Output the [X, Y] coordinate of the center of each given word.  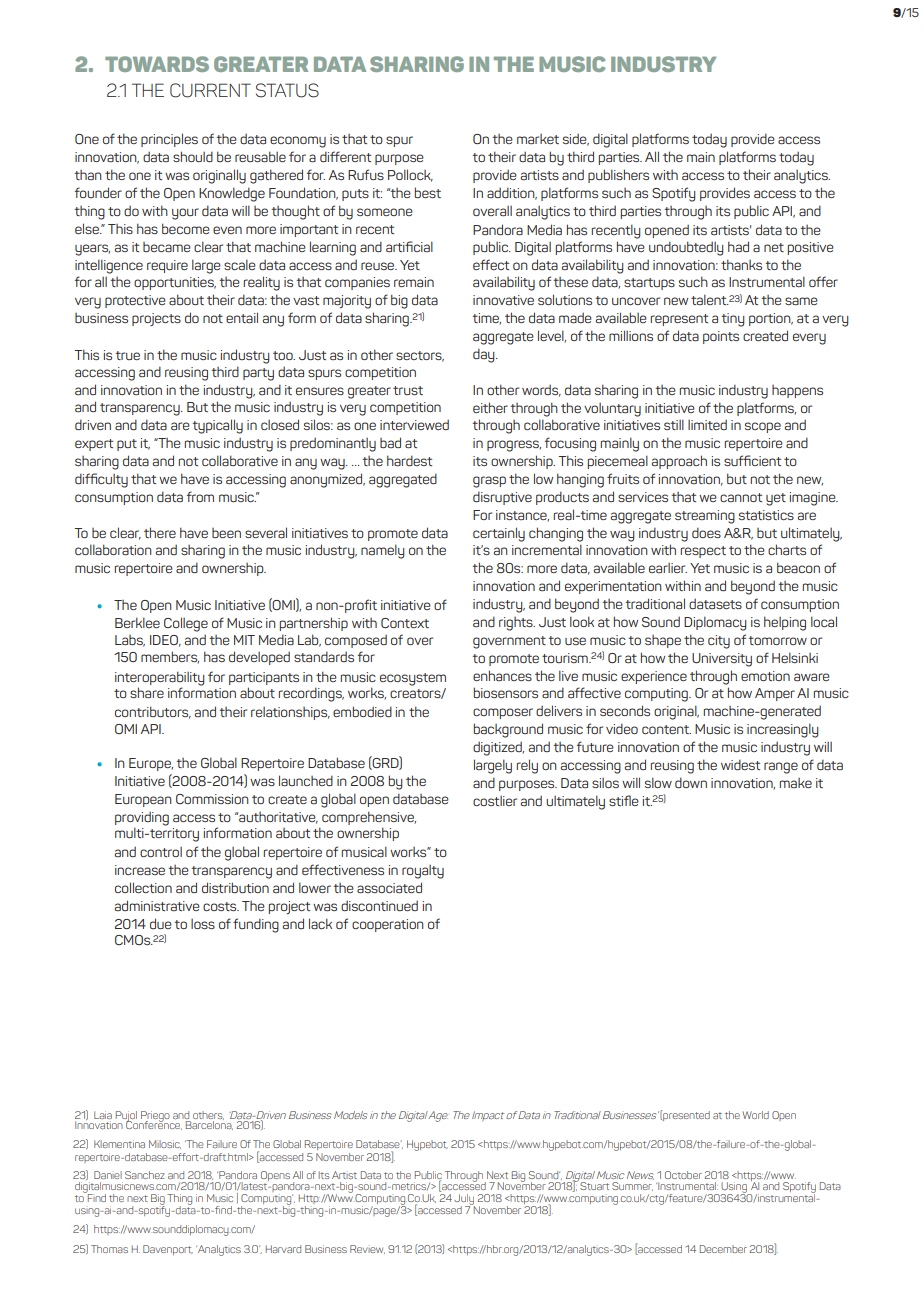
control [161, 852]
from [200, 496]
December [723, 1249]
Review [367, 1249]
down [691, 782]
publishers [618, 176]
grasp [489, 482]
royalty [423, 872]
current [210, 90]
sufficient [752, 460]
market [538, 139]
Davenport [168, 1250]
